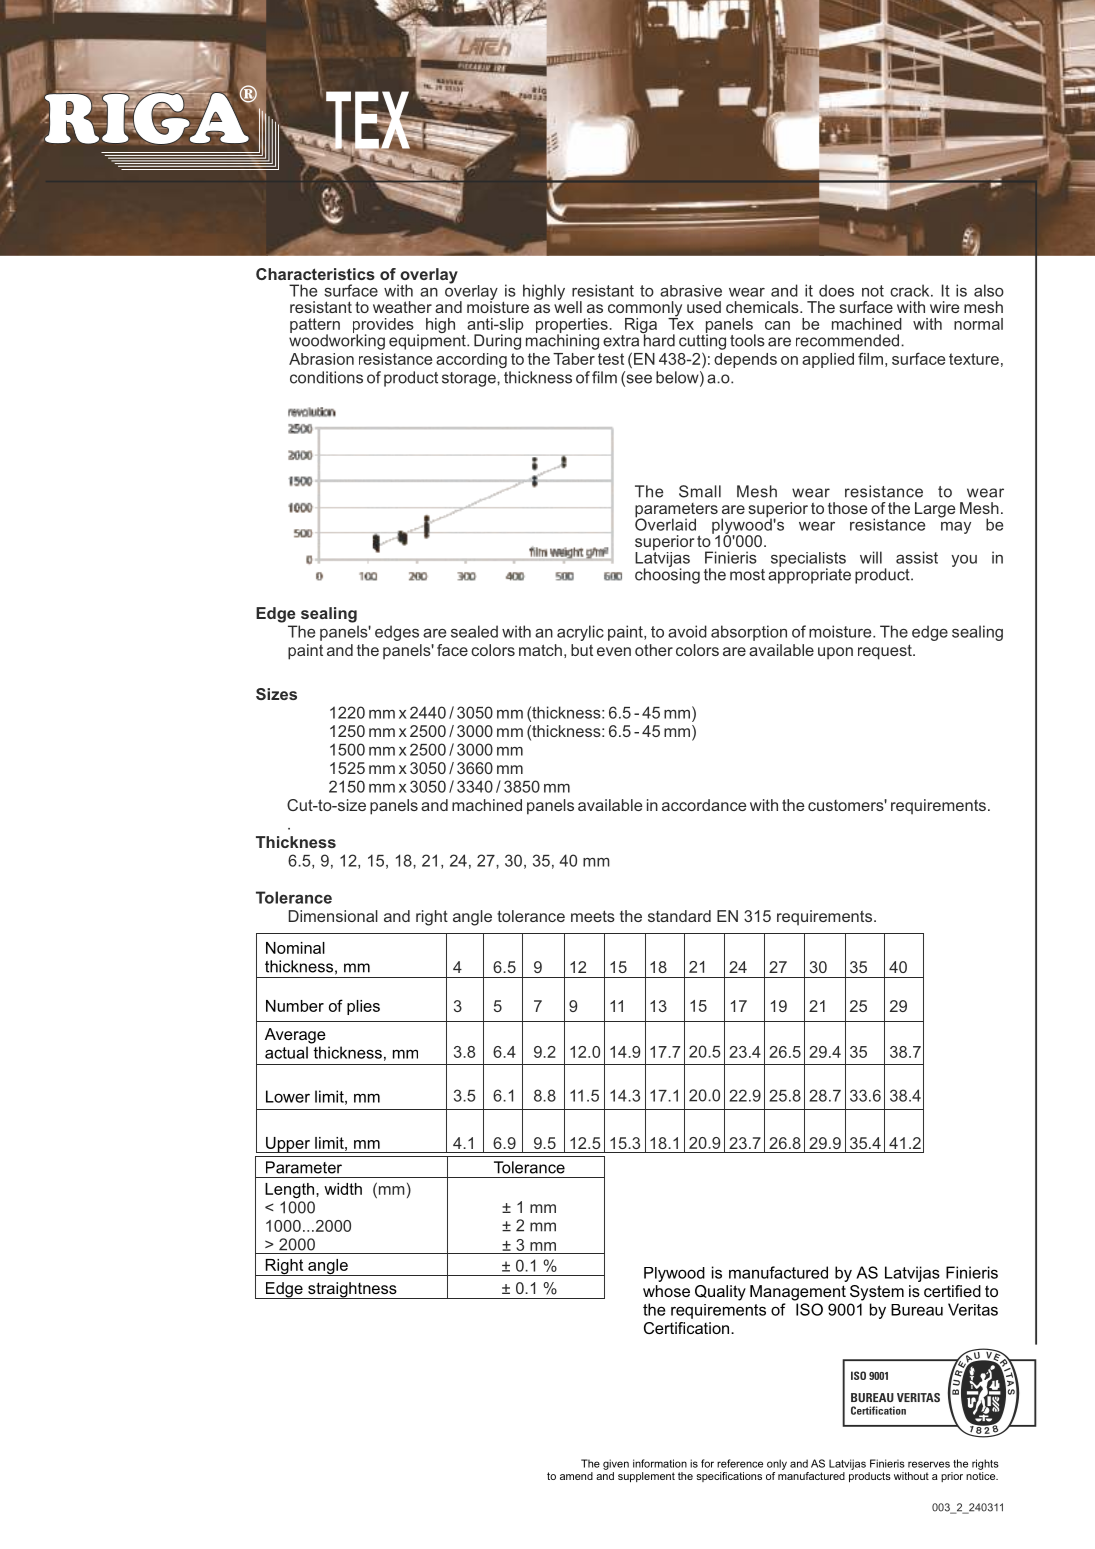 The height and width of the document is (1549, 1095). I want to click on standard, so click(679, 916).
